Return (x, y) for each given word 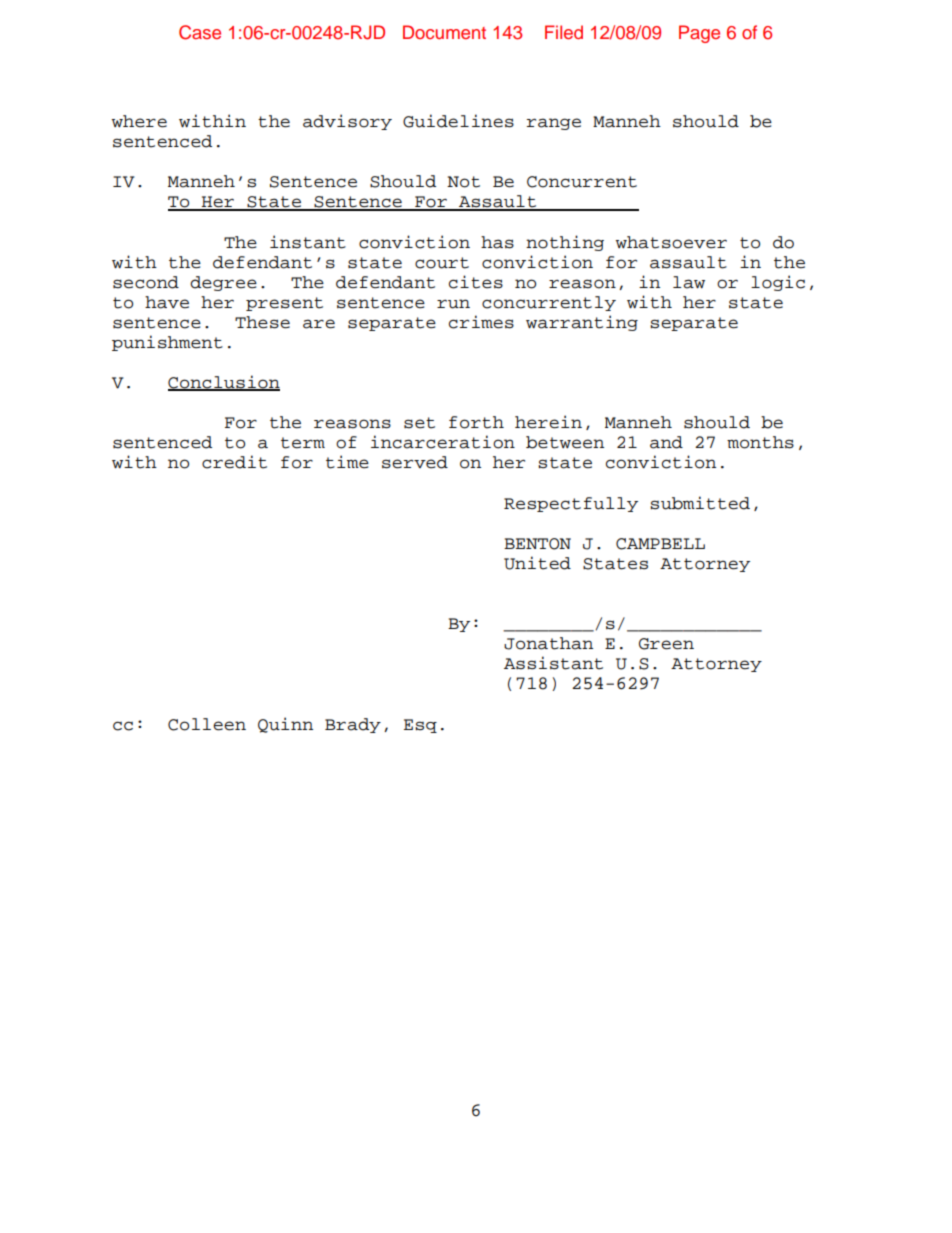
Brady (353, 725)
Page (699, 34)
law (689, 282)
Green (666, 644)
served (415, 462)
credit (234, 462)
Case (200, 32)
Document (444, 32)
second (146, 282)
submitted (700, 503)
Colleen (207, 724)
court (442, 263)
